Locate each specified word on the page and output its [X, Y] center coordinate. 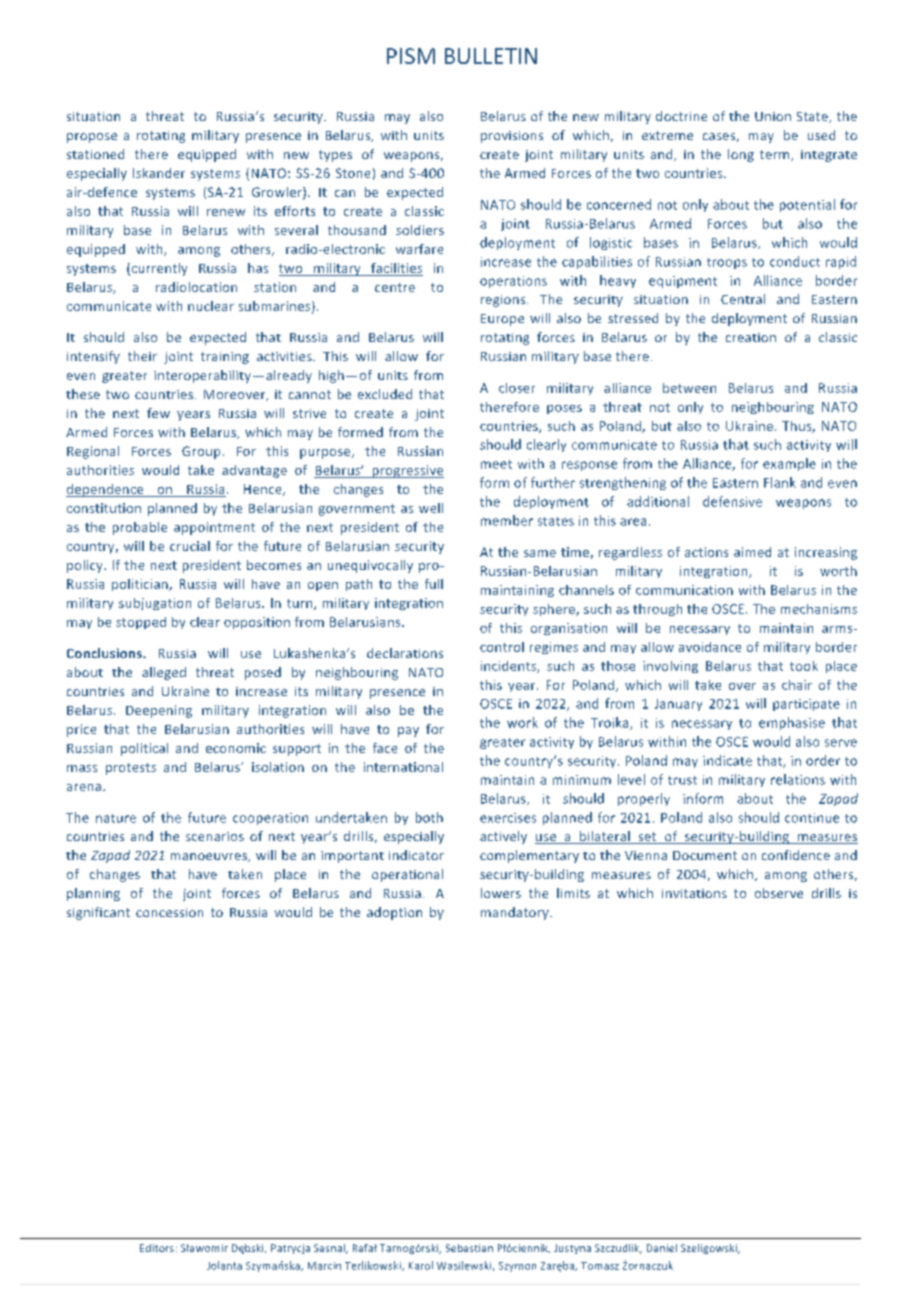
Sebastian [469, 1248]
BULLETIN [491, 56]
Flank [780, 482]
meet [496, 464]
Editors [157, 1248]
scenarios [215, 836]
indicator [416, 855]
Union [773, 116]
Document [705, 855]
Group [201, 452]
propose [92, 138]
